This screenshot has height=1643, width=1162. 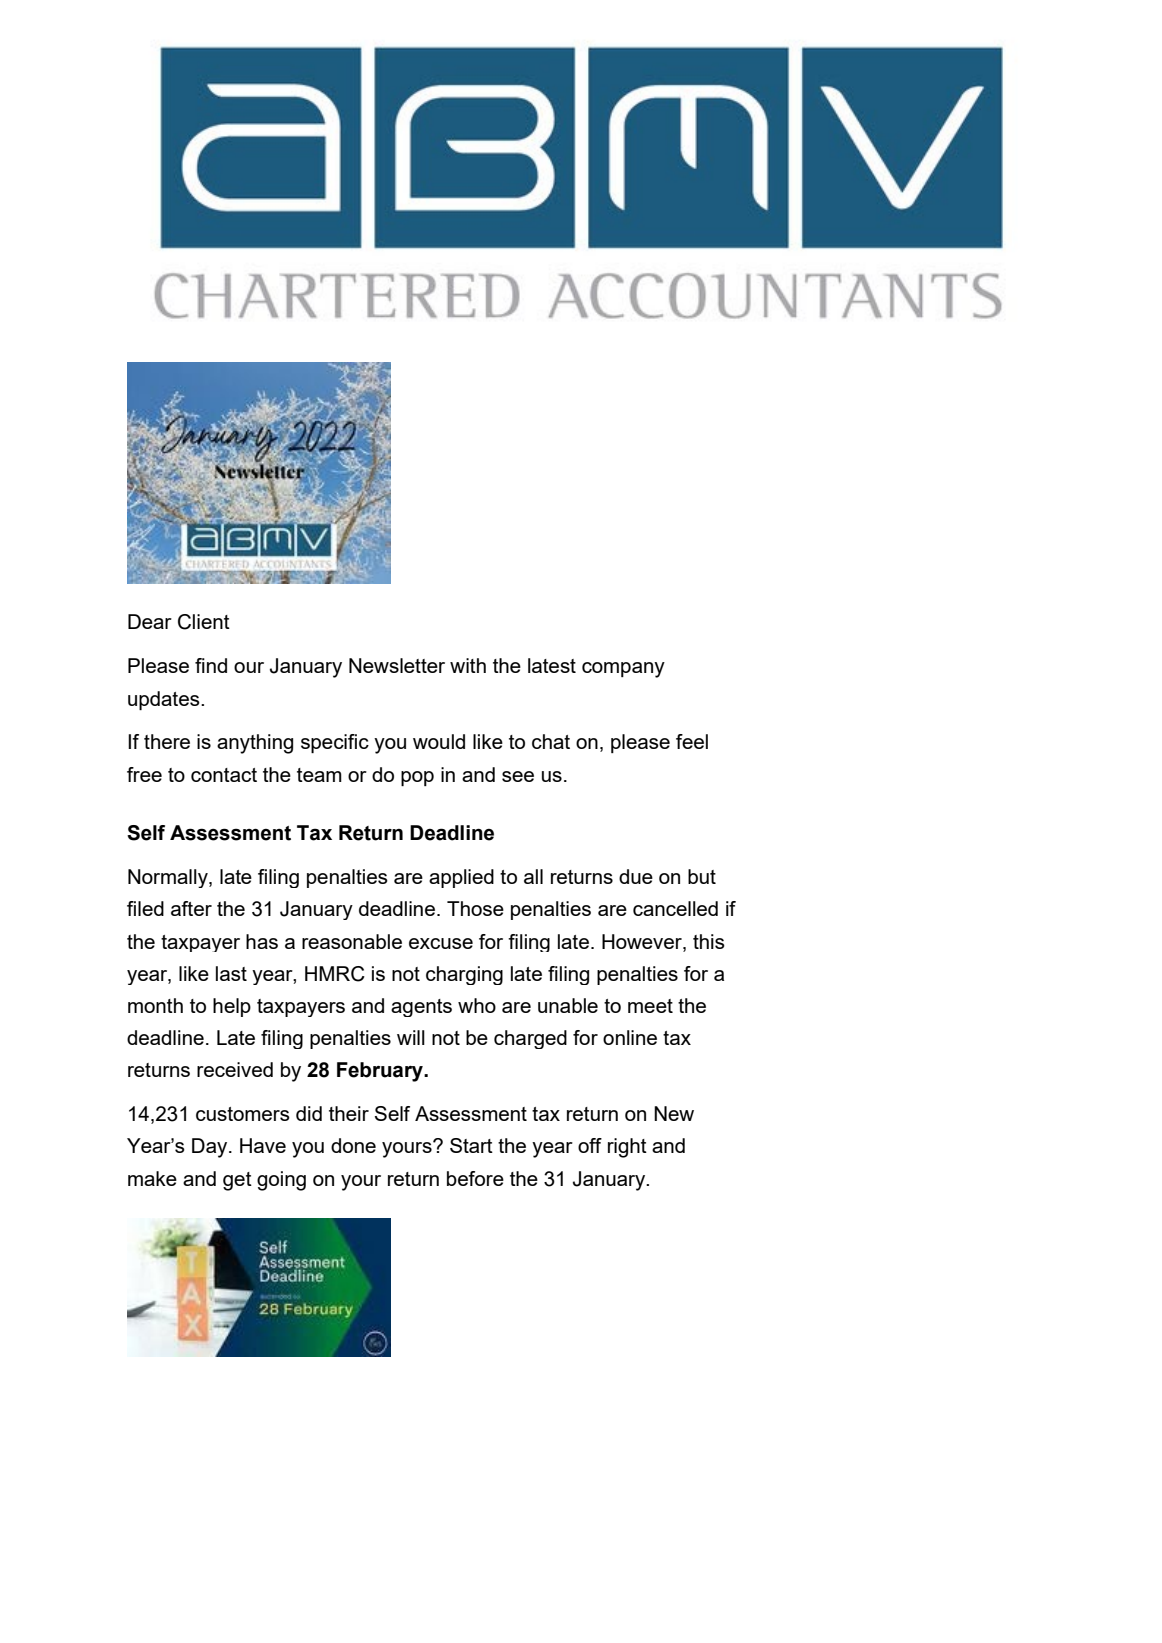 I want to click on company, so click(x=623, y=670).
